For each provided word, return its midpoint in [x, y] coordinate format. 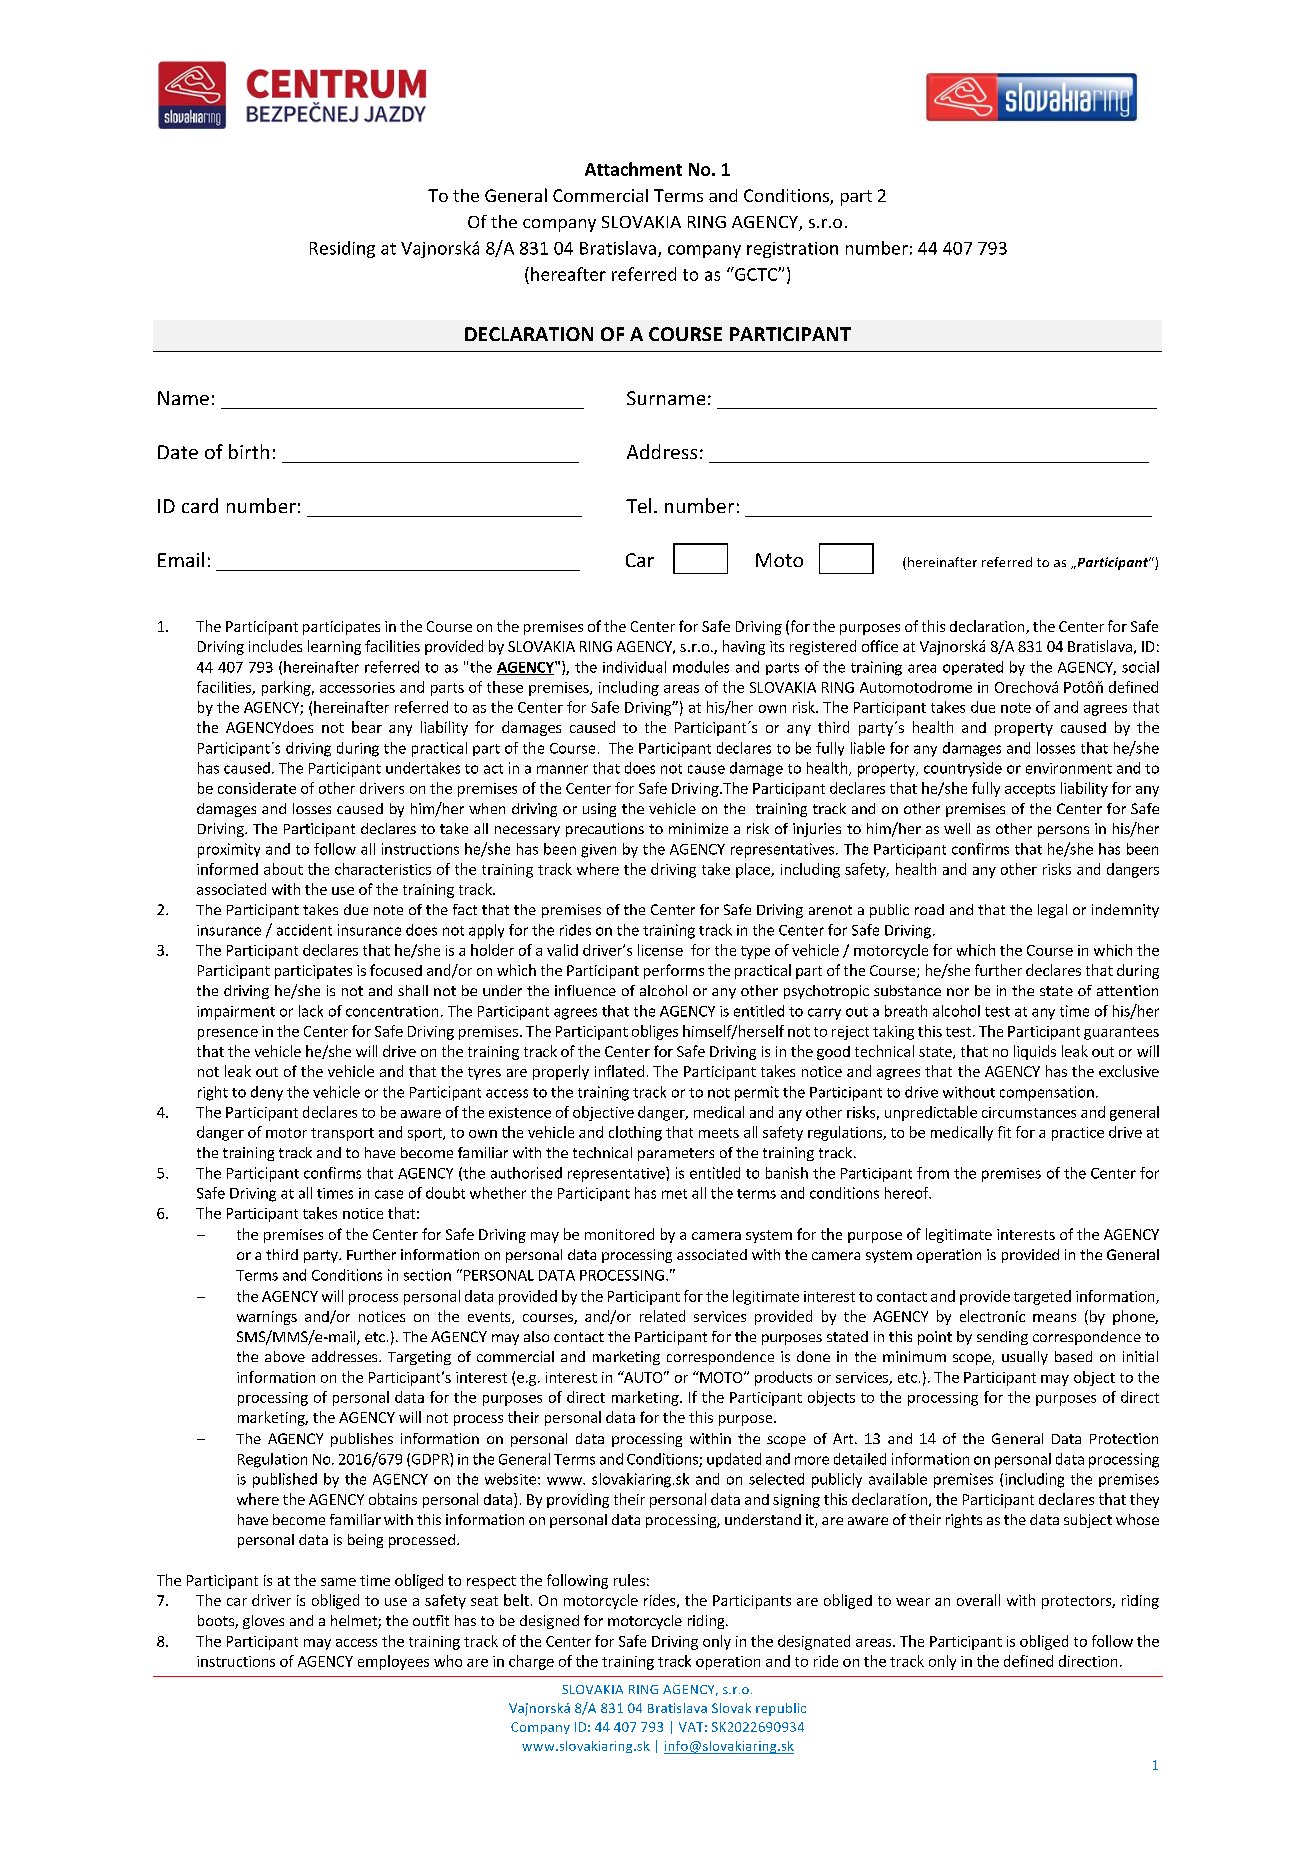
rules [629, 1580]
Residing [342, 249]
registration [792, 250]
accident [304, 930]
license [660, 950]
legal [1052, 911]
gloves [263, 1622]
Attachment [633, 169]
